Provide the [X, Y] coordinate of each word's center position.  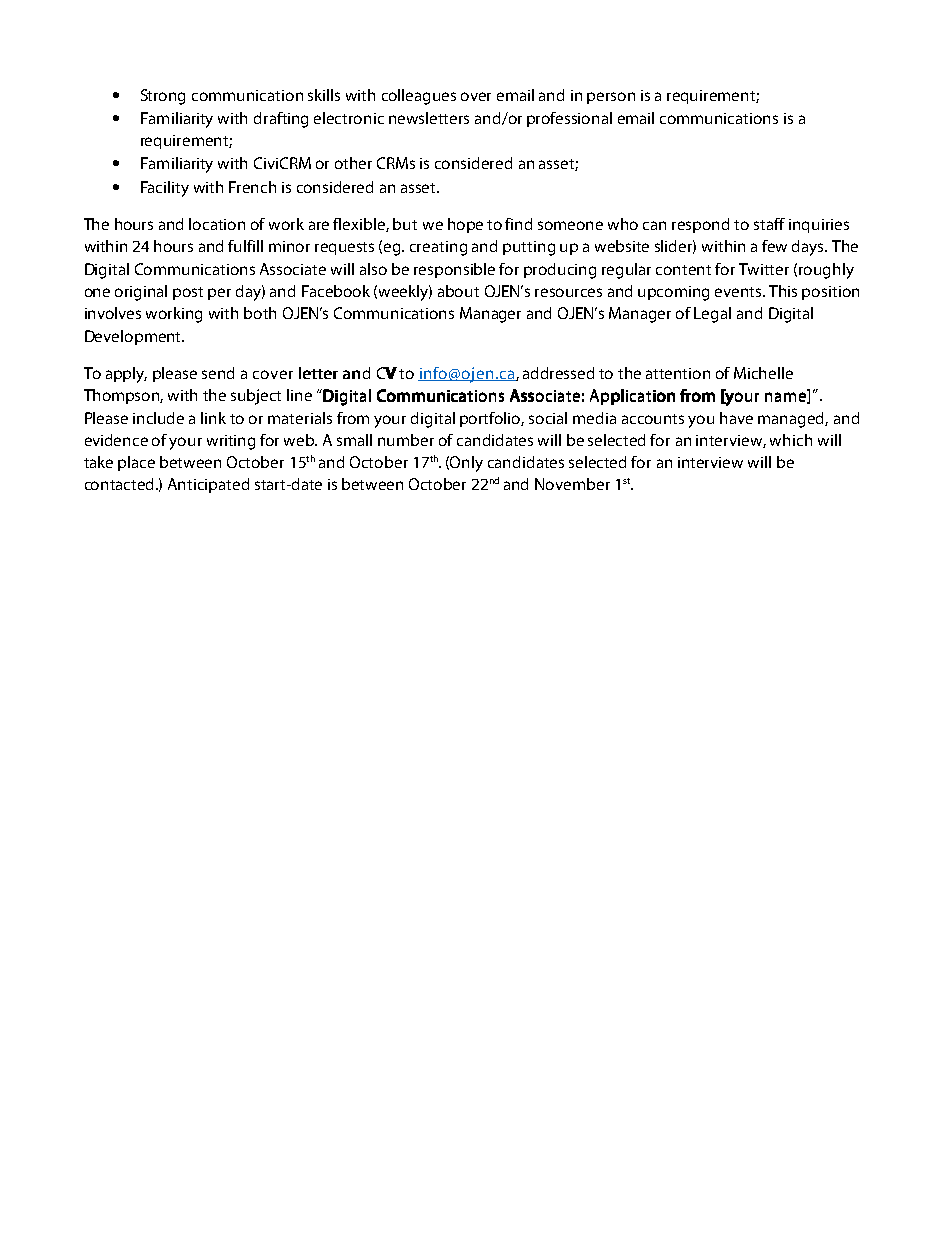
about [458, 291]
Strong [163, 97]
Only [466, 464]
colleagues [419, 97]
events [740, 292]
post [188, 293]
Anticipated [208, 485]
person [611, 98]
